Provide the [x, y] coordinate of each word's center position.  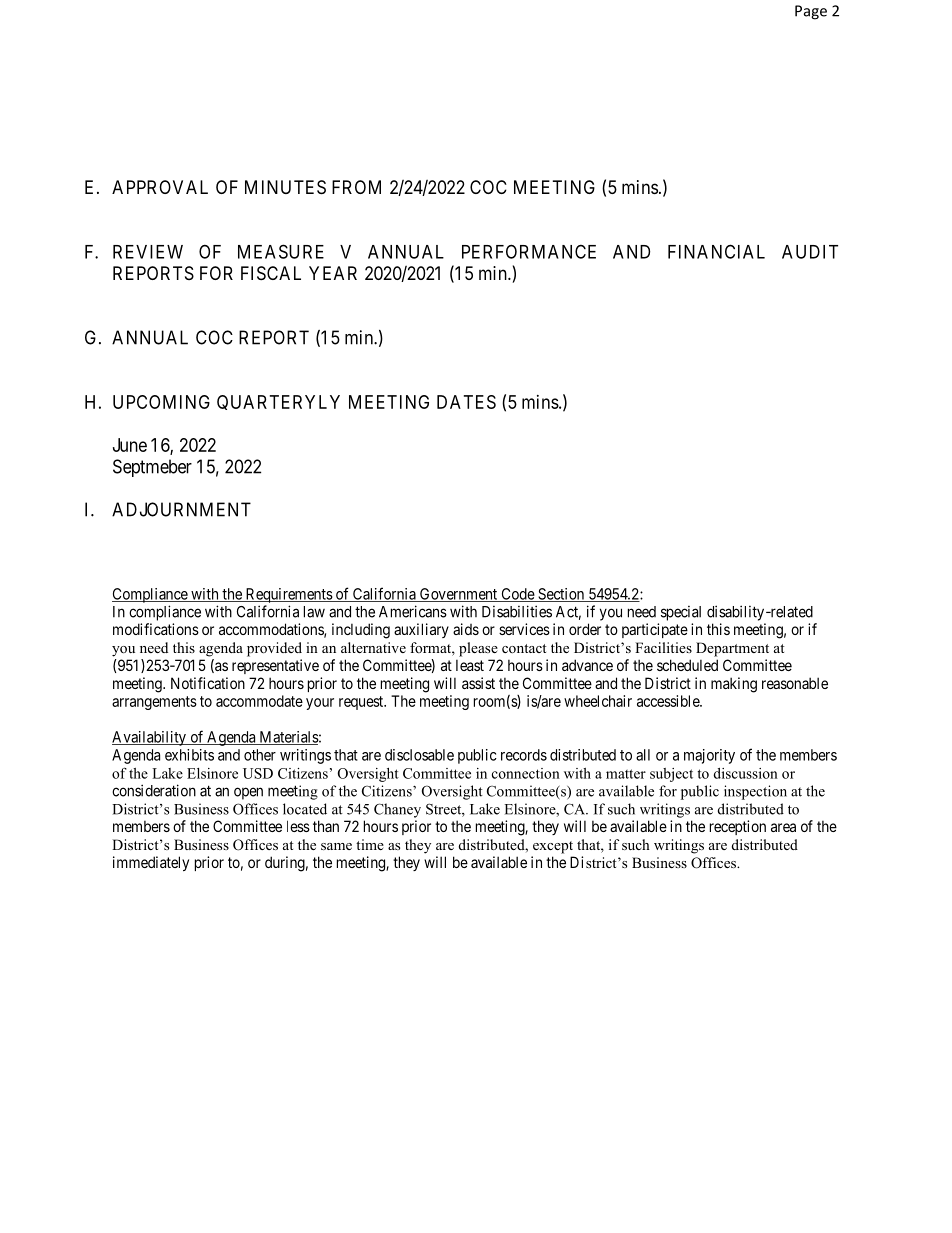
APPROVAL [160, 187]
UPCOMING [161, 402]
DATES [466, 402]
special [681, 613]
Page [811, 12]
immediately [151, 863]
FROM [356, 187]
